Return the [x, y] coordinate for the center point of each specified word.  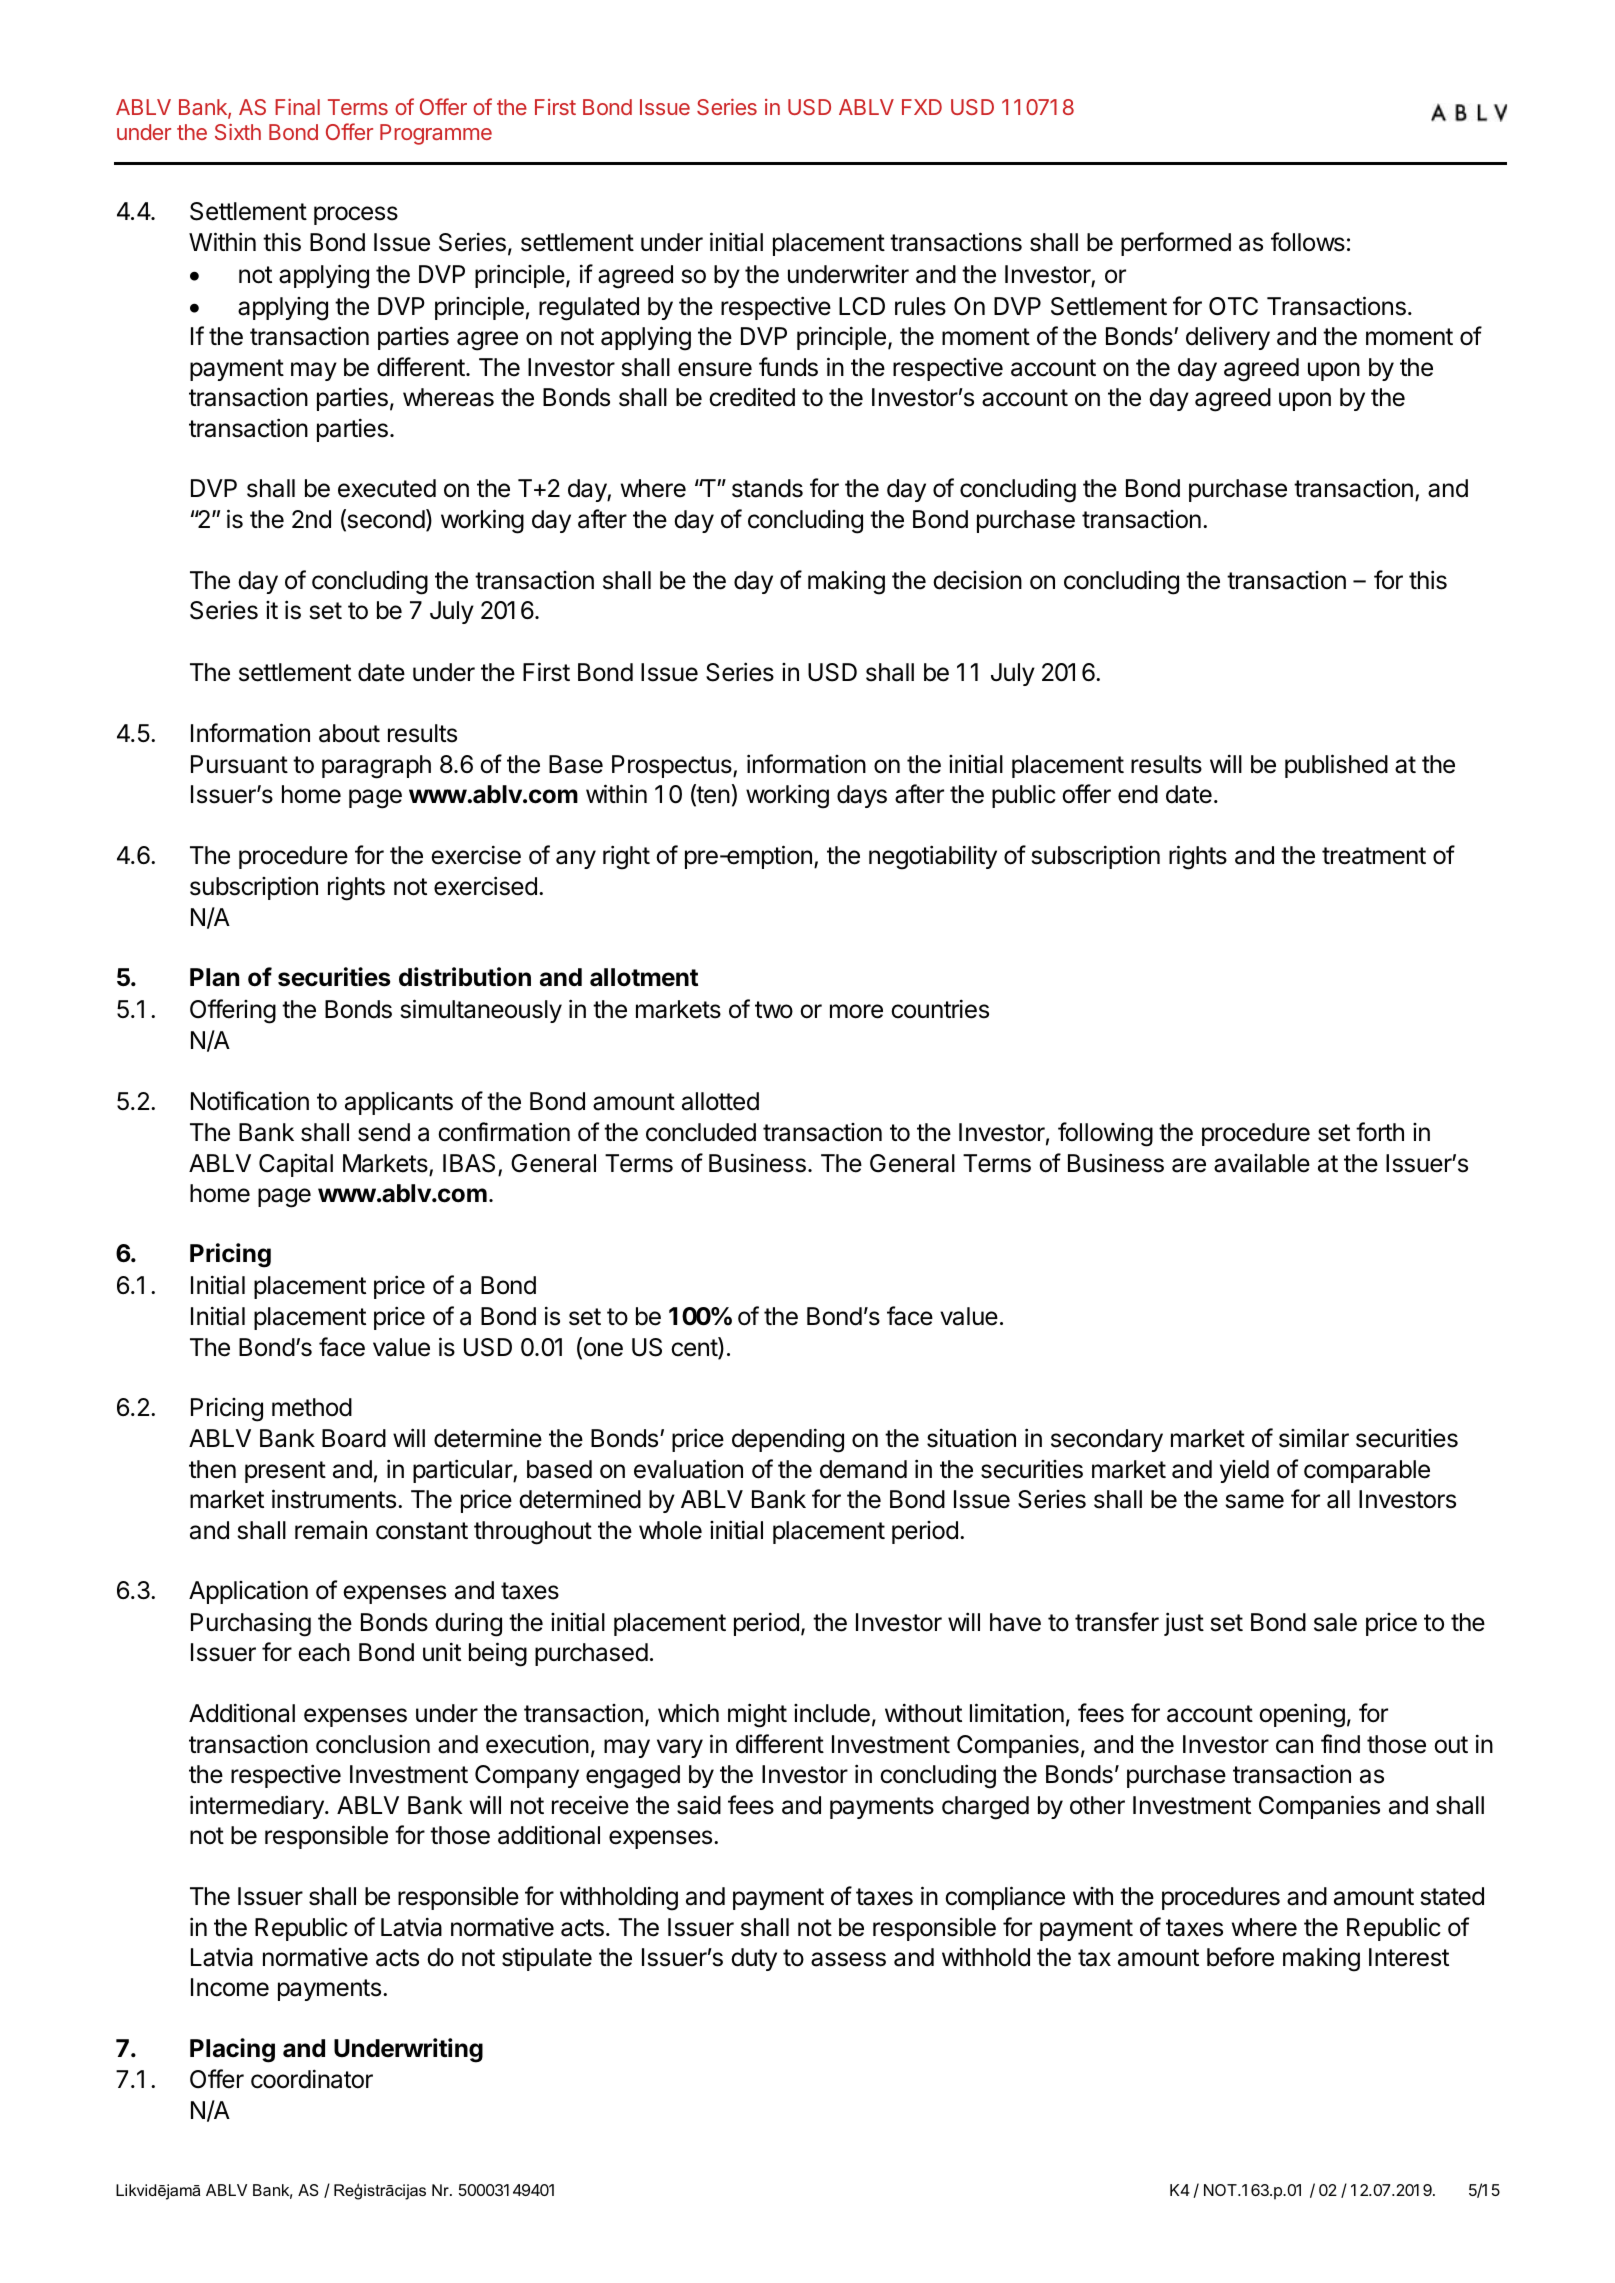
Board [354, 1438]
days [862, 796]
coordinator [312, 2079]
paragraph [376, 767]
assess [848, 1959]
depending [788, 1440]
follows [1308, 242]
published [1336, 766]
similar [1314, 1438]
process [356, 215]
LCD [862, 306]
